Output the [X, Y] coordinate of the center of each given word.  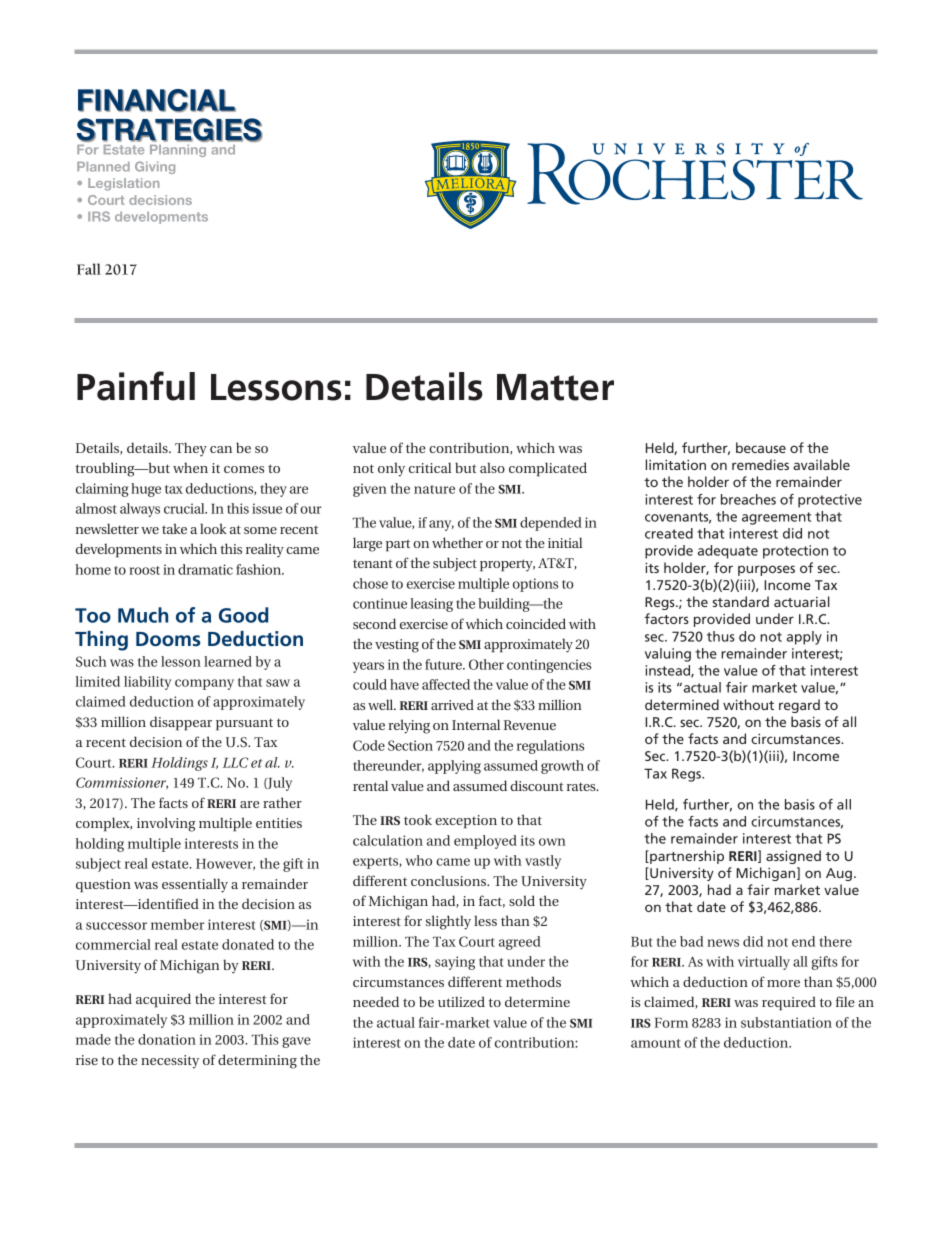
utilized [461, 1001]
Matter [555, 387]
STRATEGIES [169, 130]
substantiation [786, 1022]
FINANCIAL [157, 100]
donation [167, 1039]
